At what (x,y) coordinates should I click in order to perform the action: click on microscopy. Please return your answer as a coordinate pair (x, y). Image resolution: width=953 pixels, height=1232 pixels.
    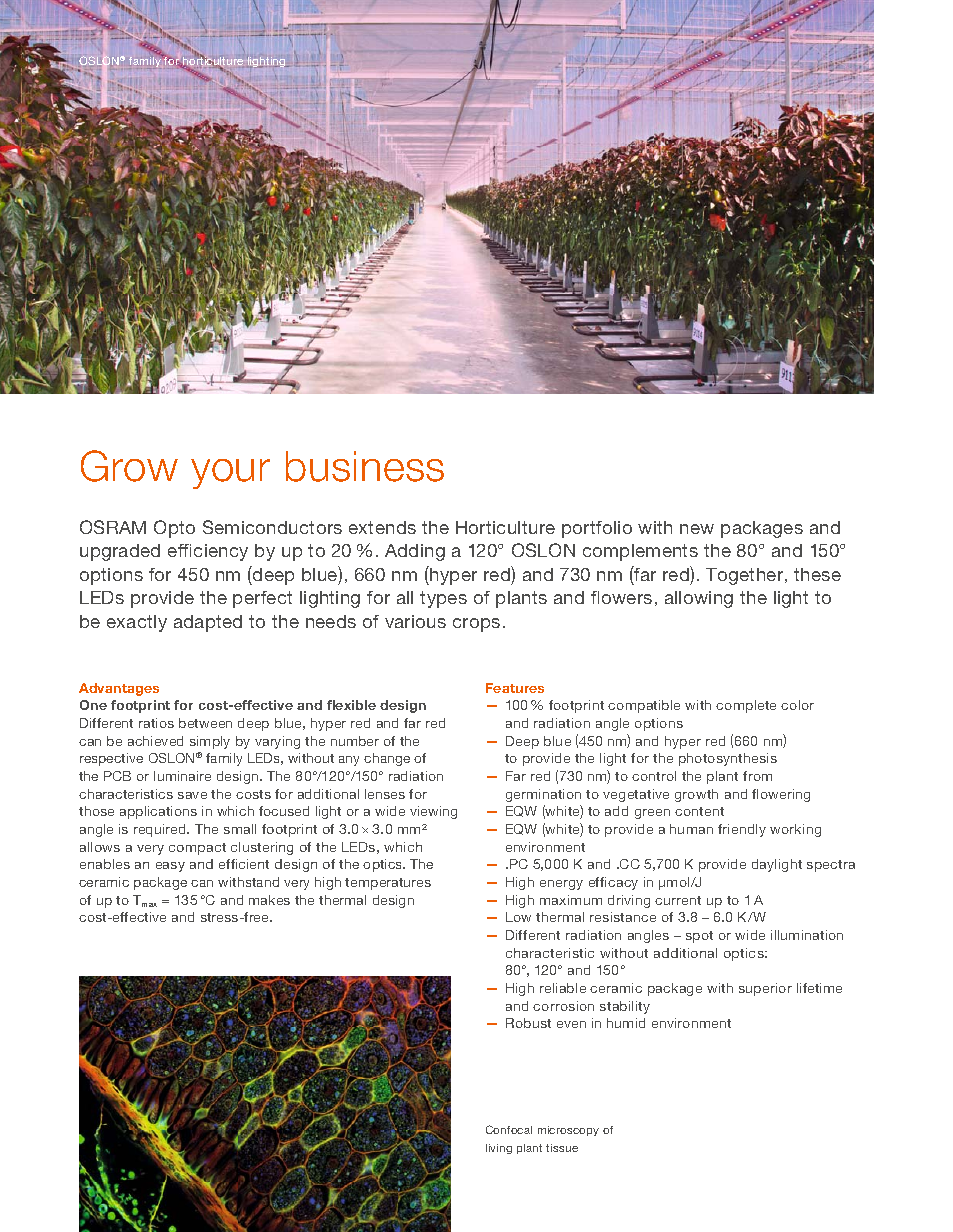
    Looking at the image, I should click on (568, 1131).
